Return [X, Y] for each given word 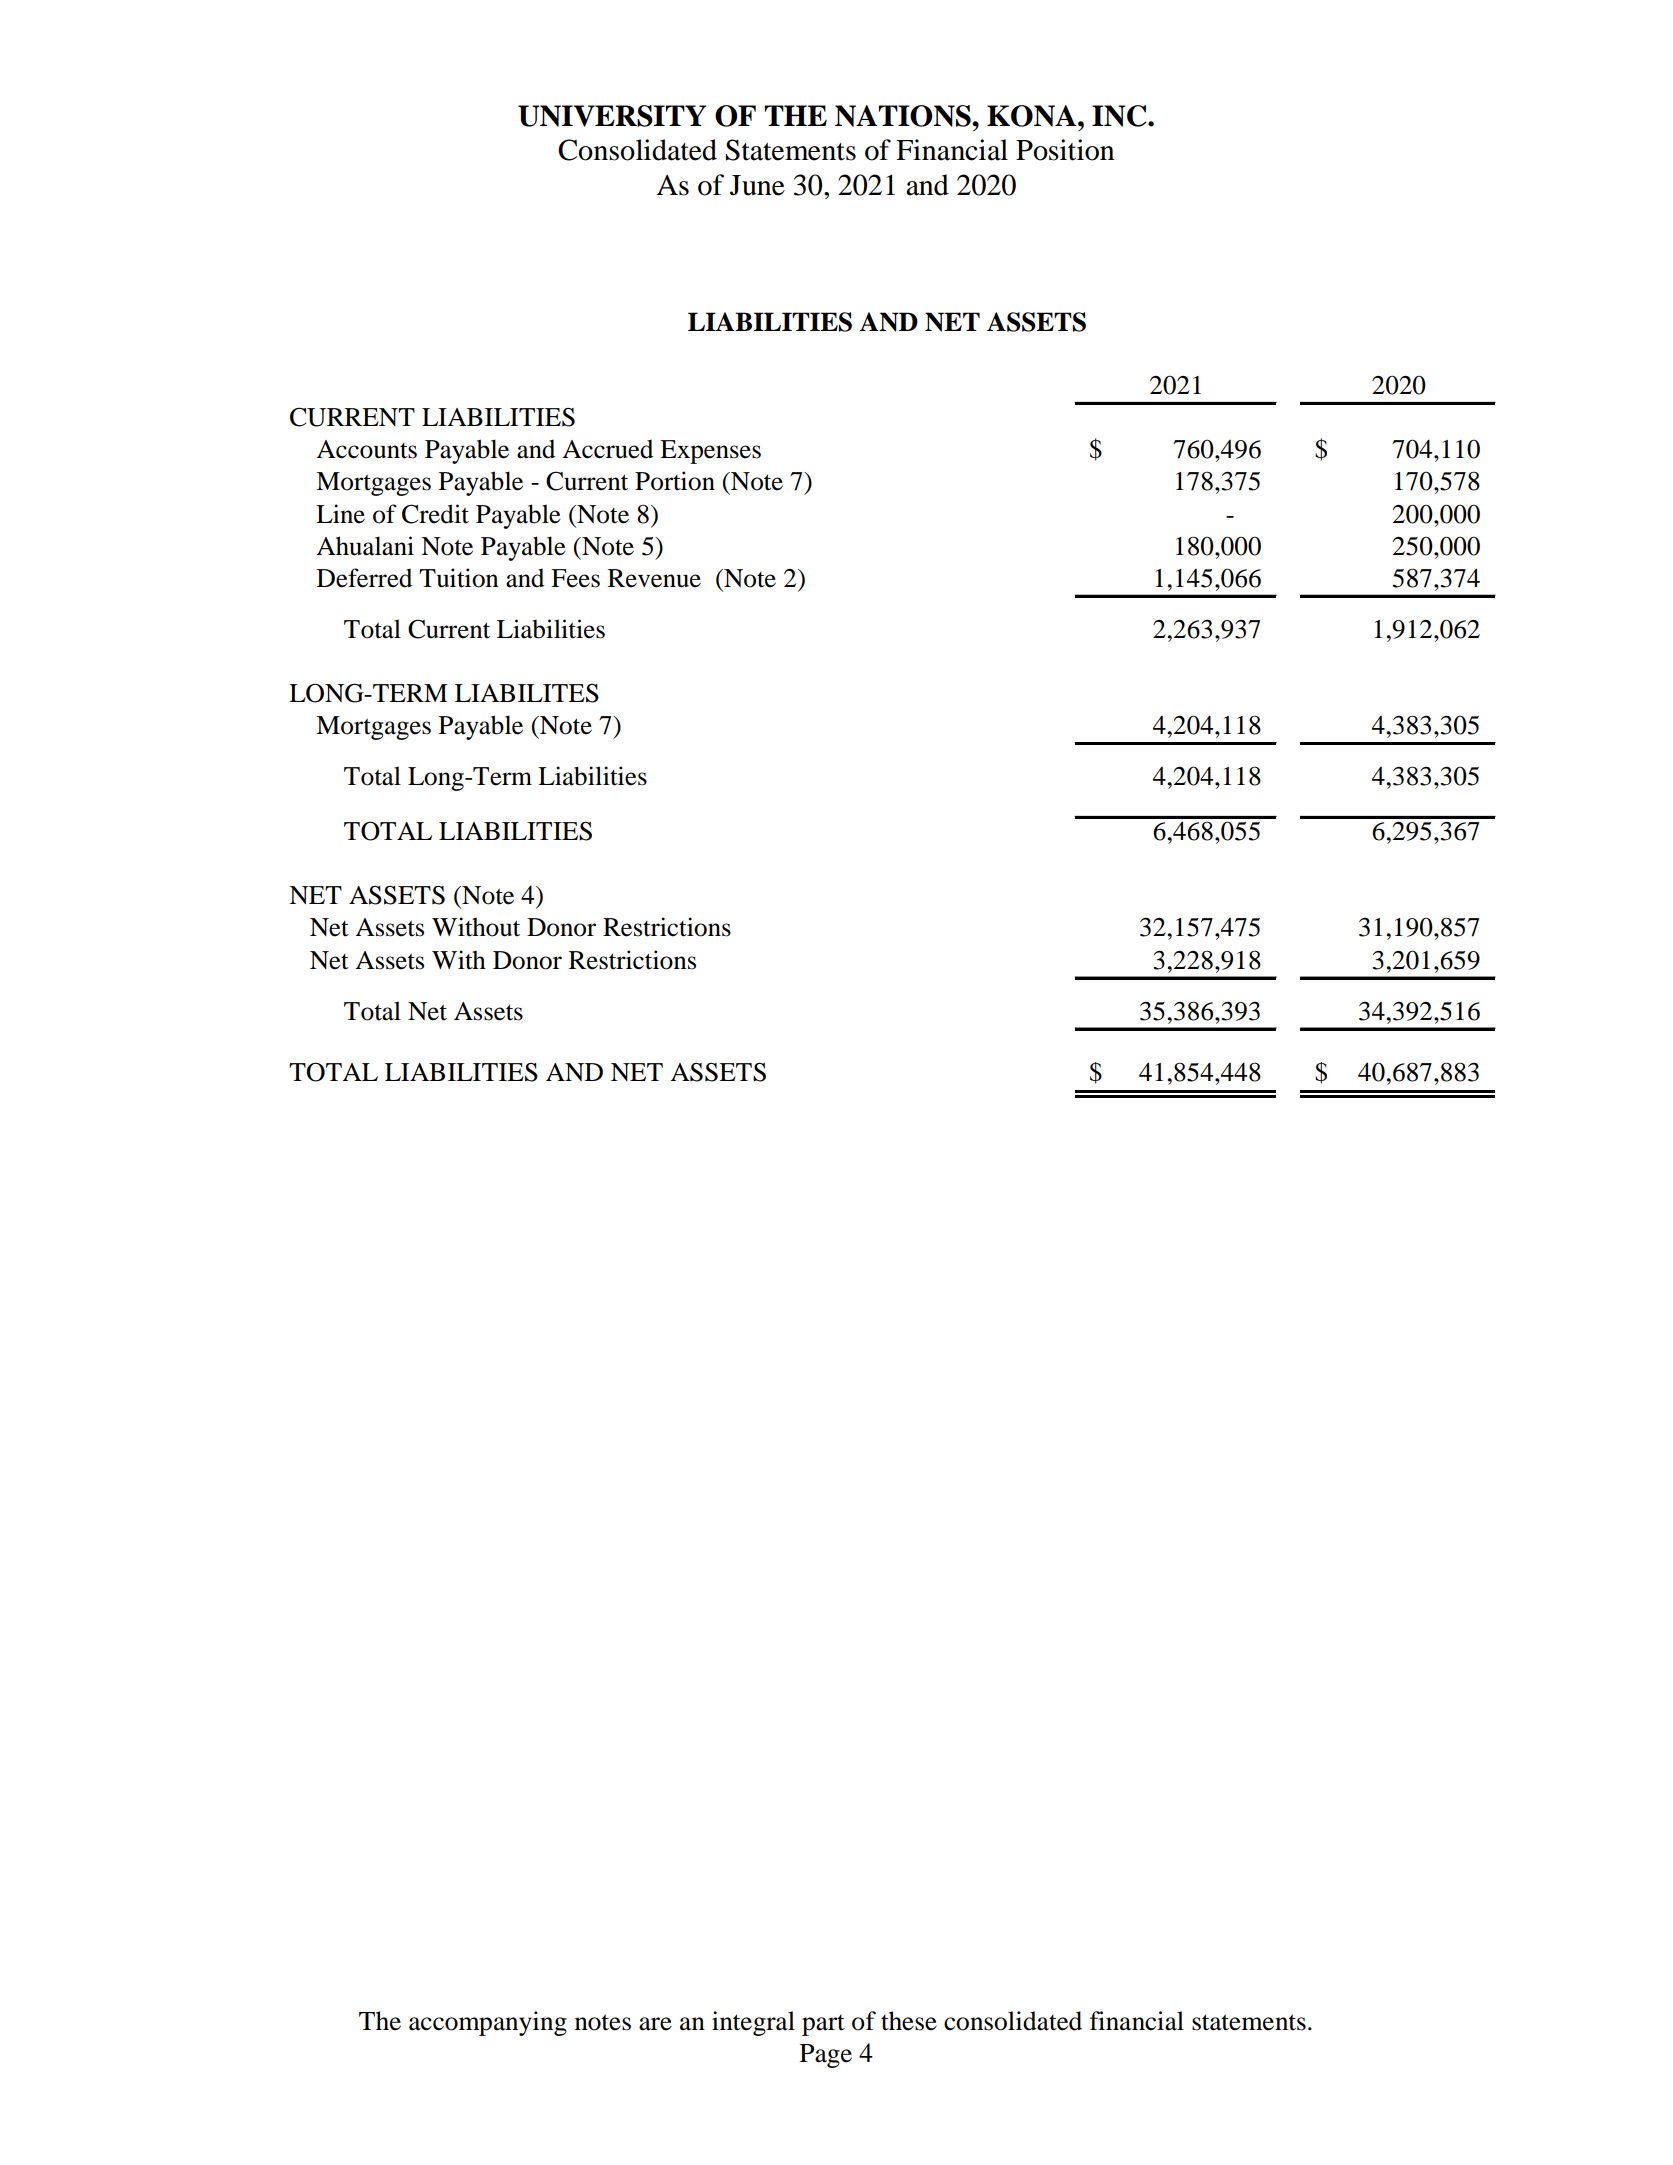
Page [826, 2056]
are [655, 2024]
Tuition [459, 578]
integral [753, 2023]
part [823, 2025]
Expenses [710, 452]
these [909, 2021]
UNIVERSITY [612, 116]
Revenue [654, 578]
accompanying [488, 2023]
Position [1065, 150]
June [757, 185]
